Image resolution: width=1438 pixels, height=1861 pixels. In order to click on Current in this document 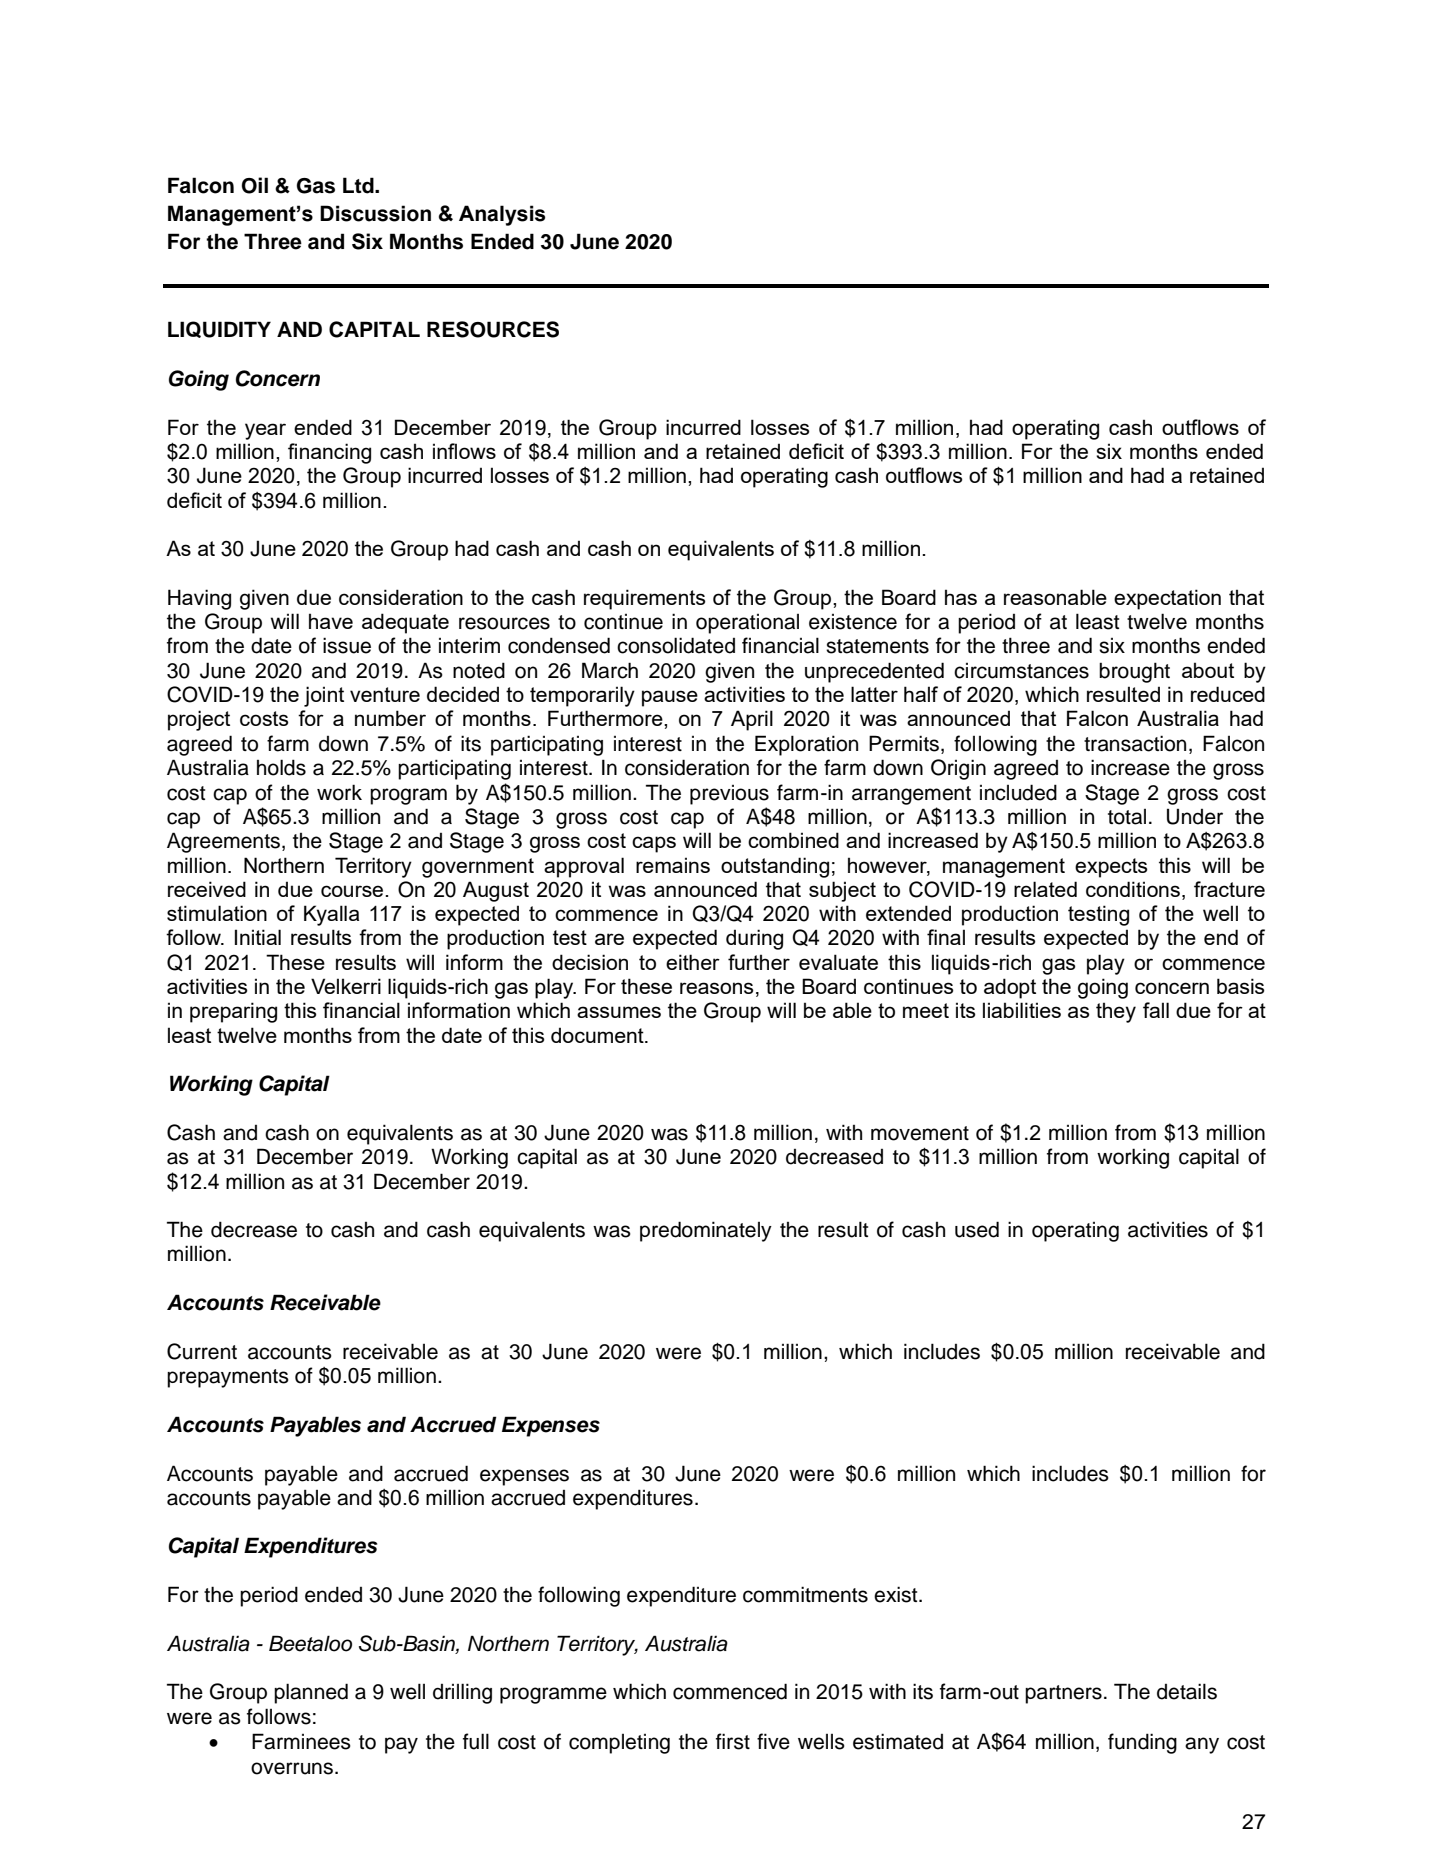, I will do `click(202, 1351)`.
